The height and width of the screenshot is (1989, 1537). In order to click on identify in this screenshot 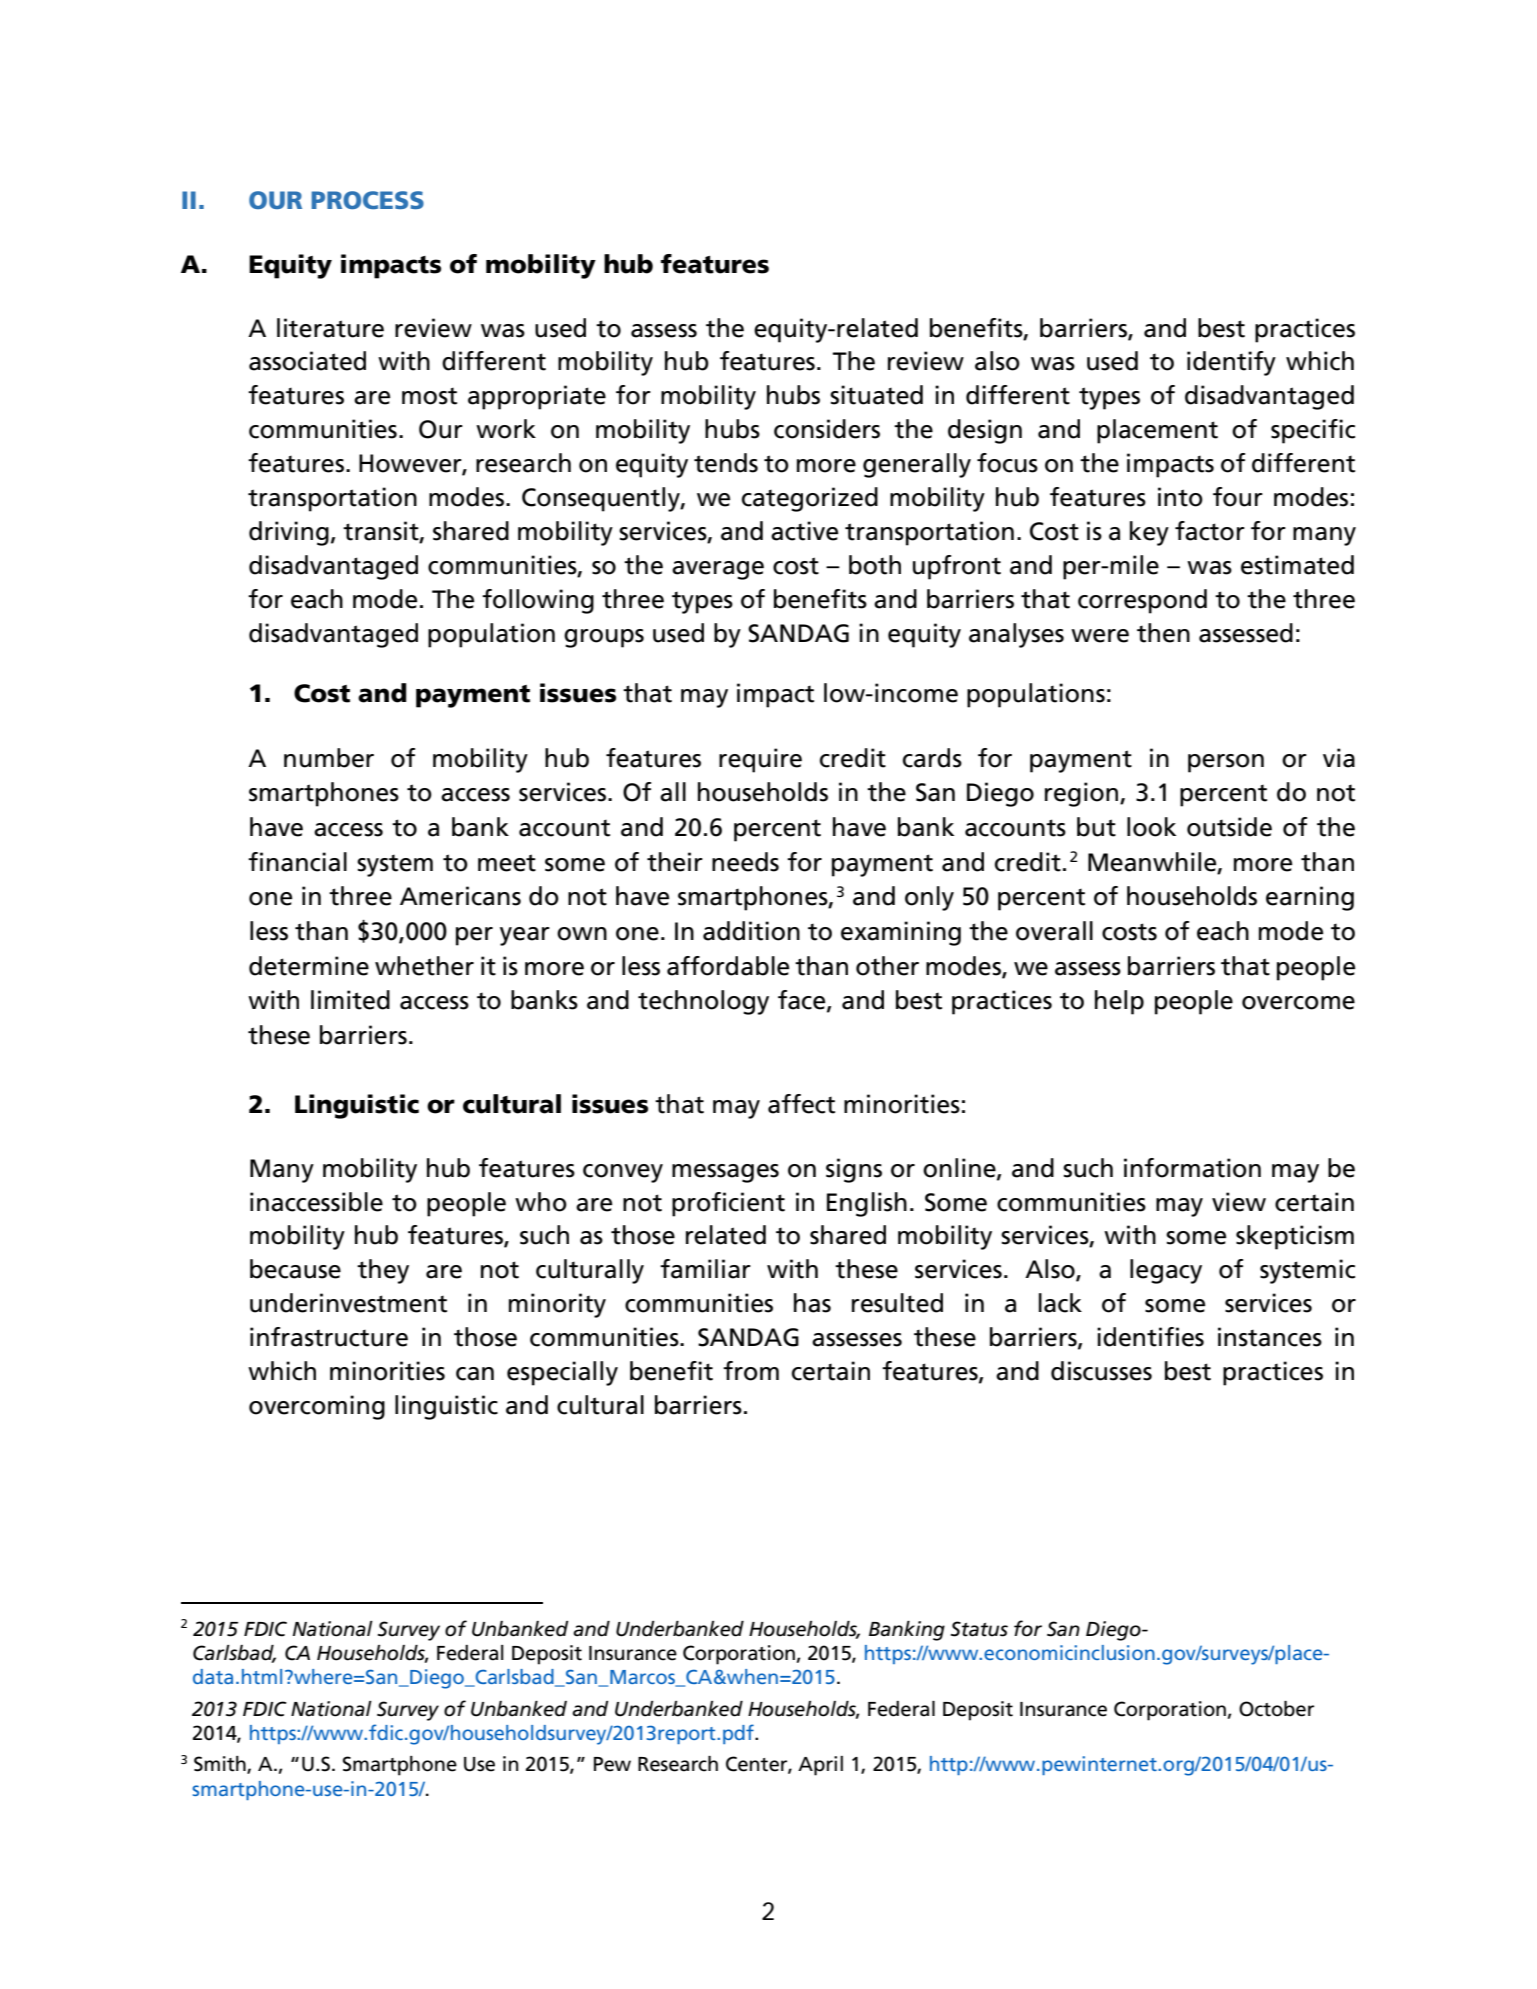, I will do `click(1231, 363)`.
